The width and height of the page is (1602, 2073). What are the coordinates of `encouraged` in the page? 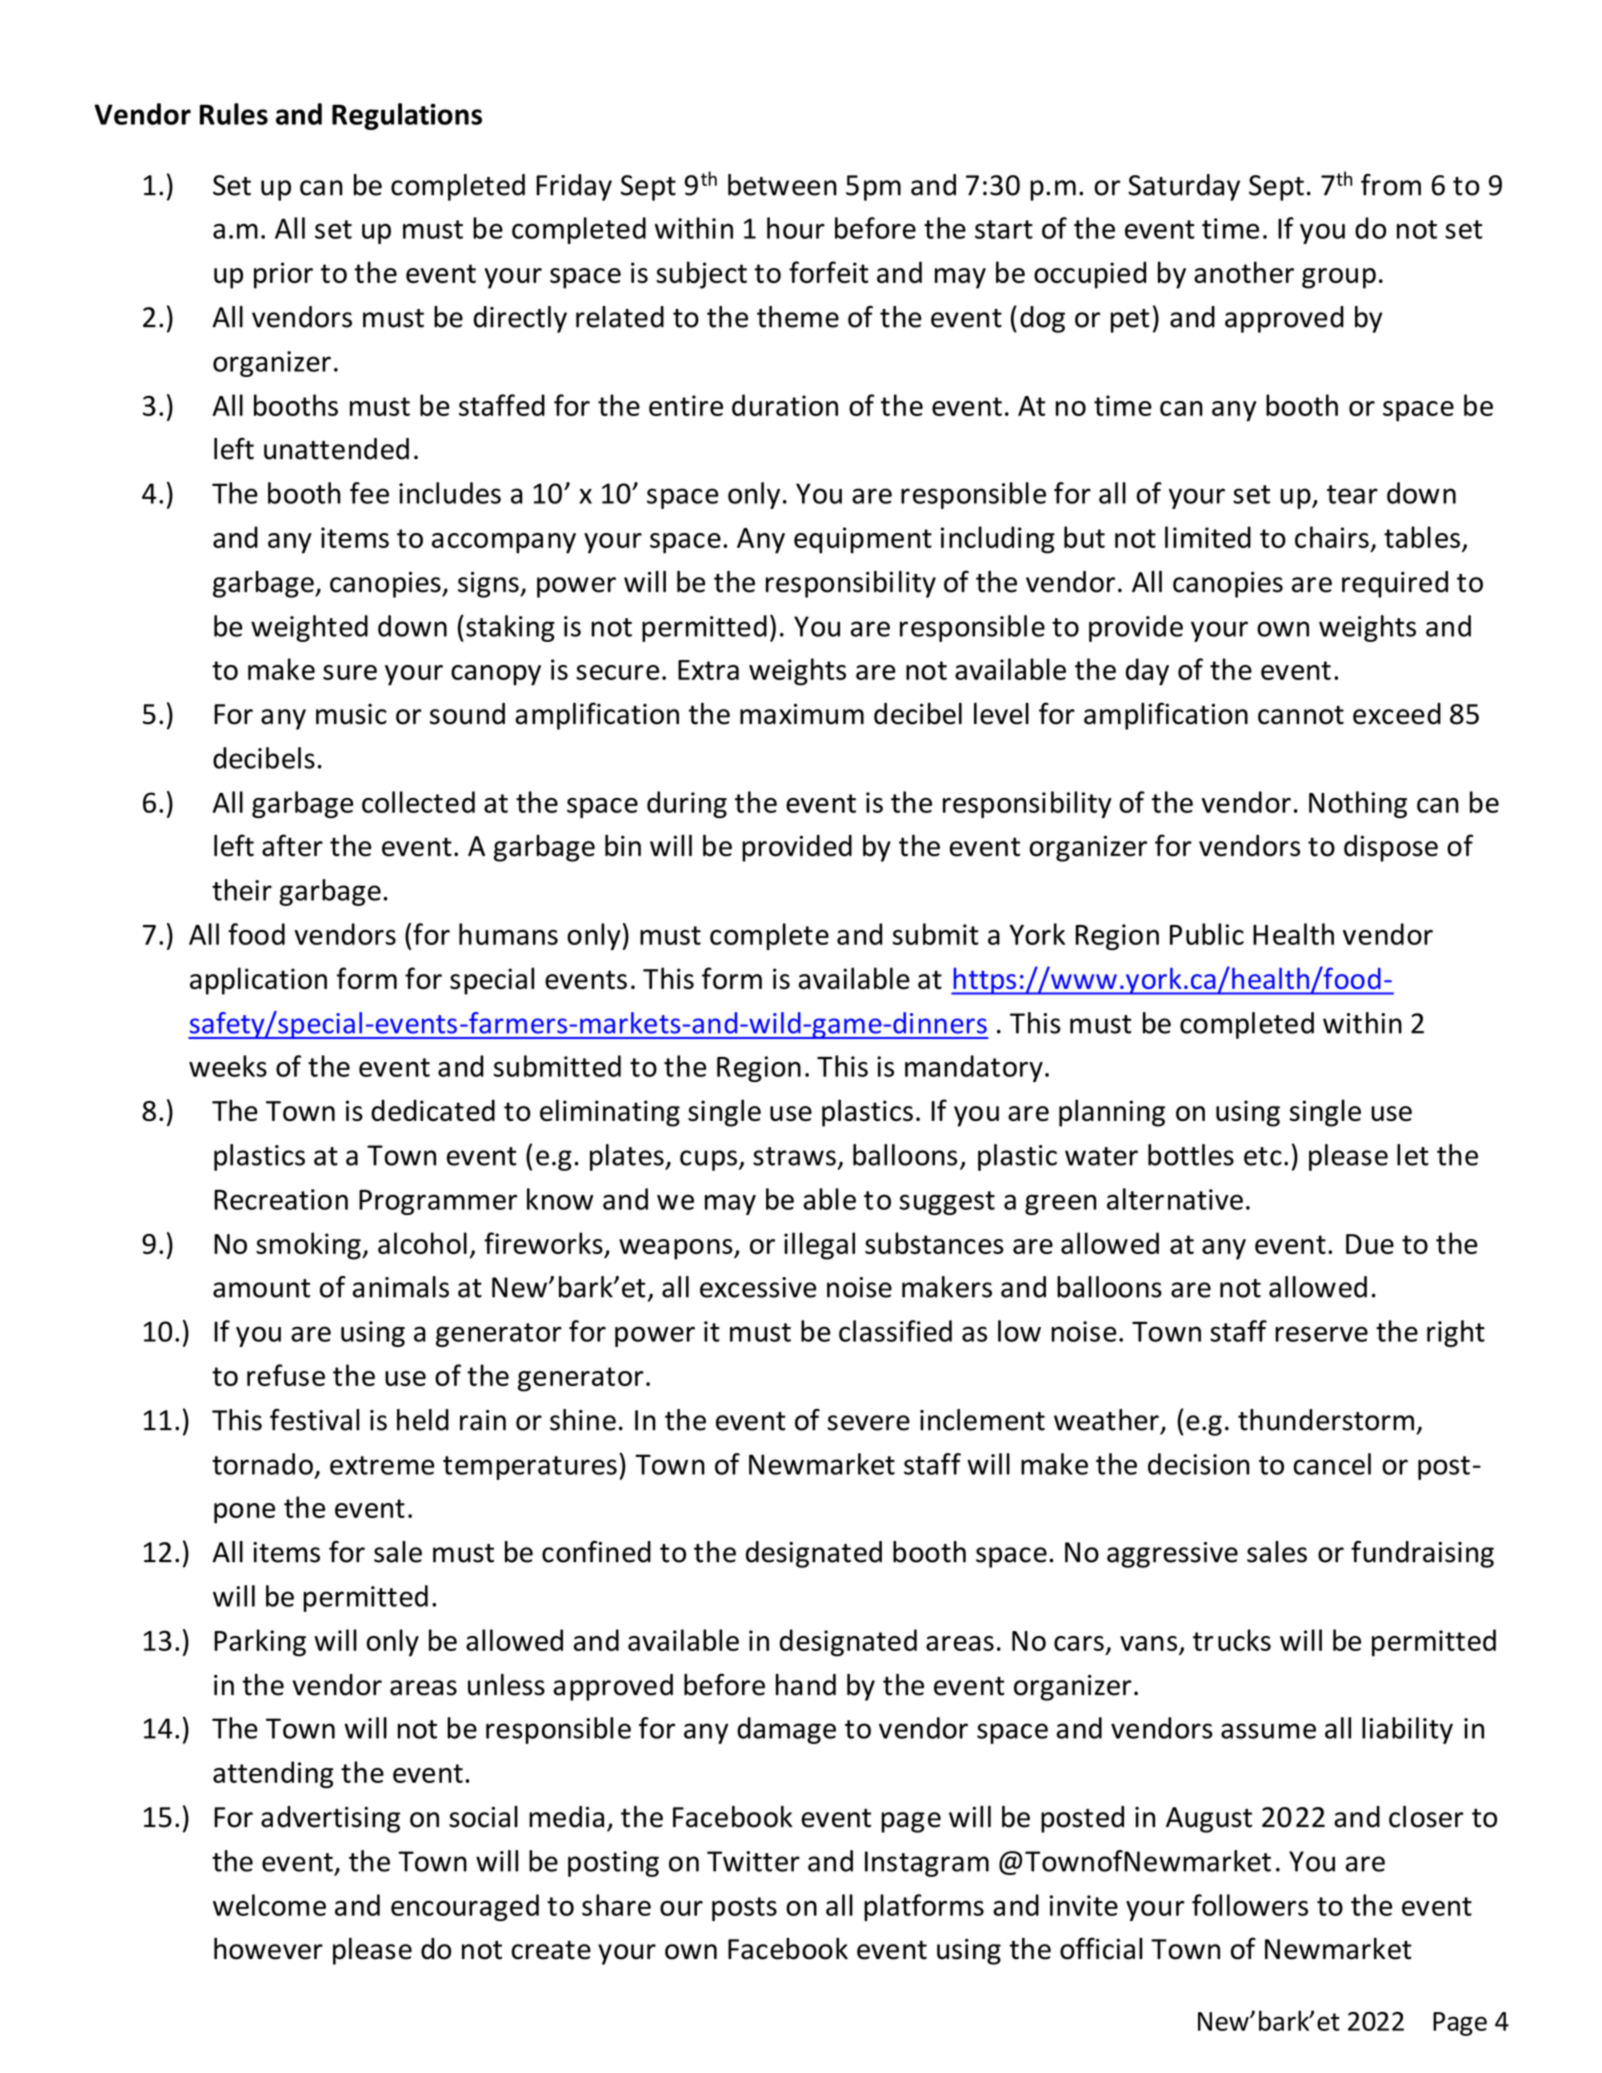 It's located at (465, 1907).
